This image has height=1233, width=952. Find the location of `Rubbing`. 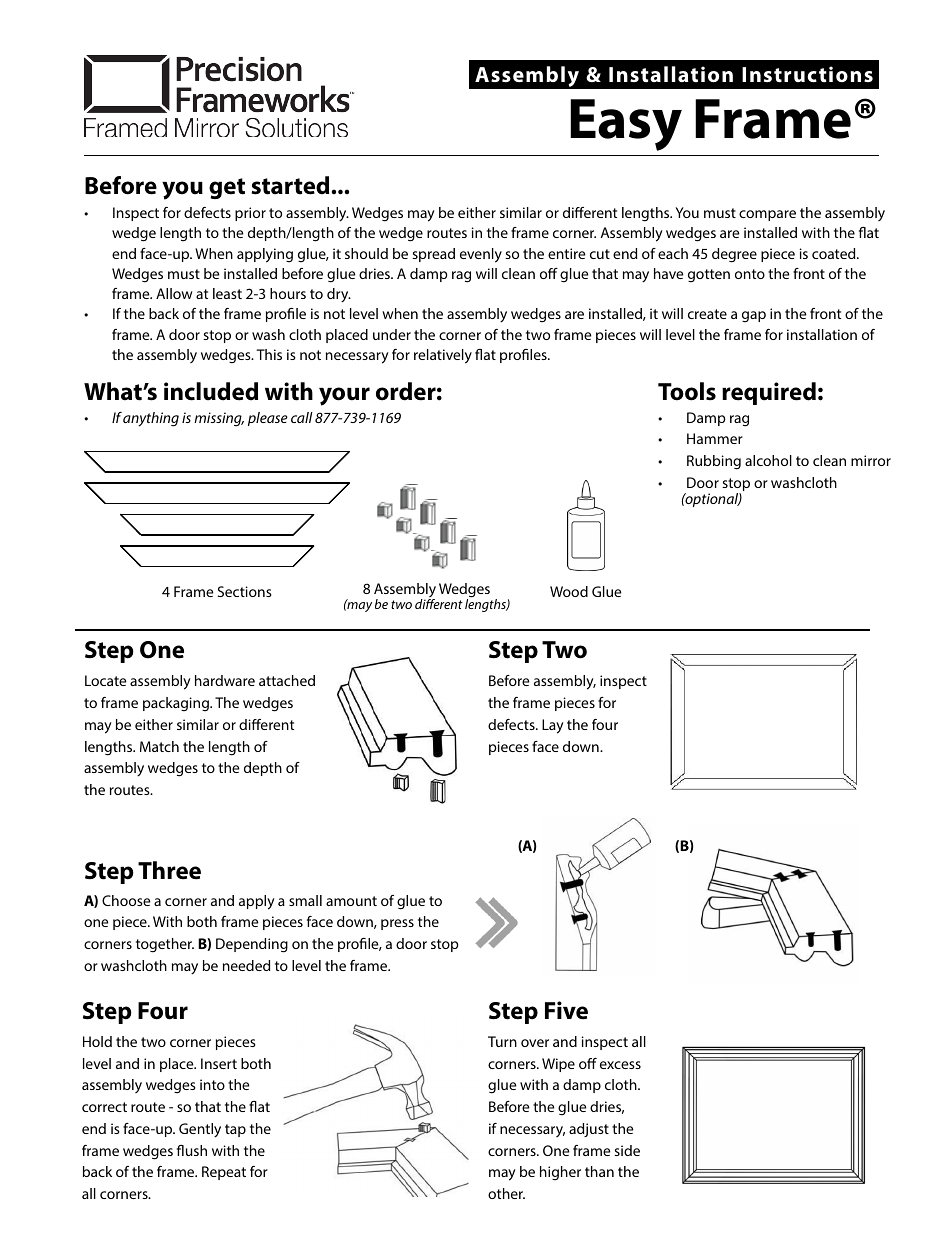

Rubbing is located at coordinates (714, 462).
